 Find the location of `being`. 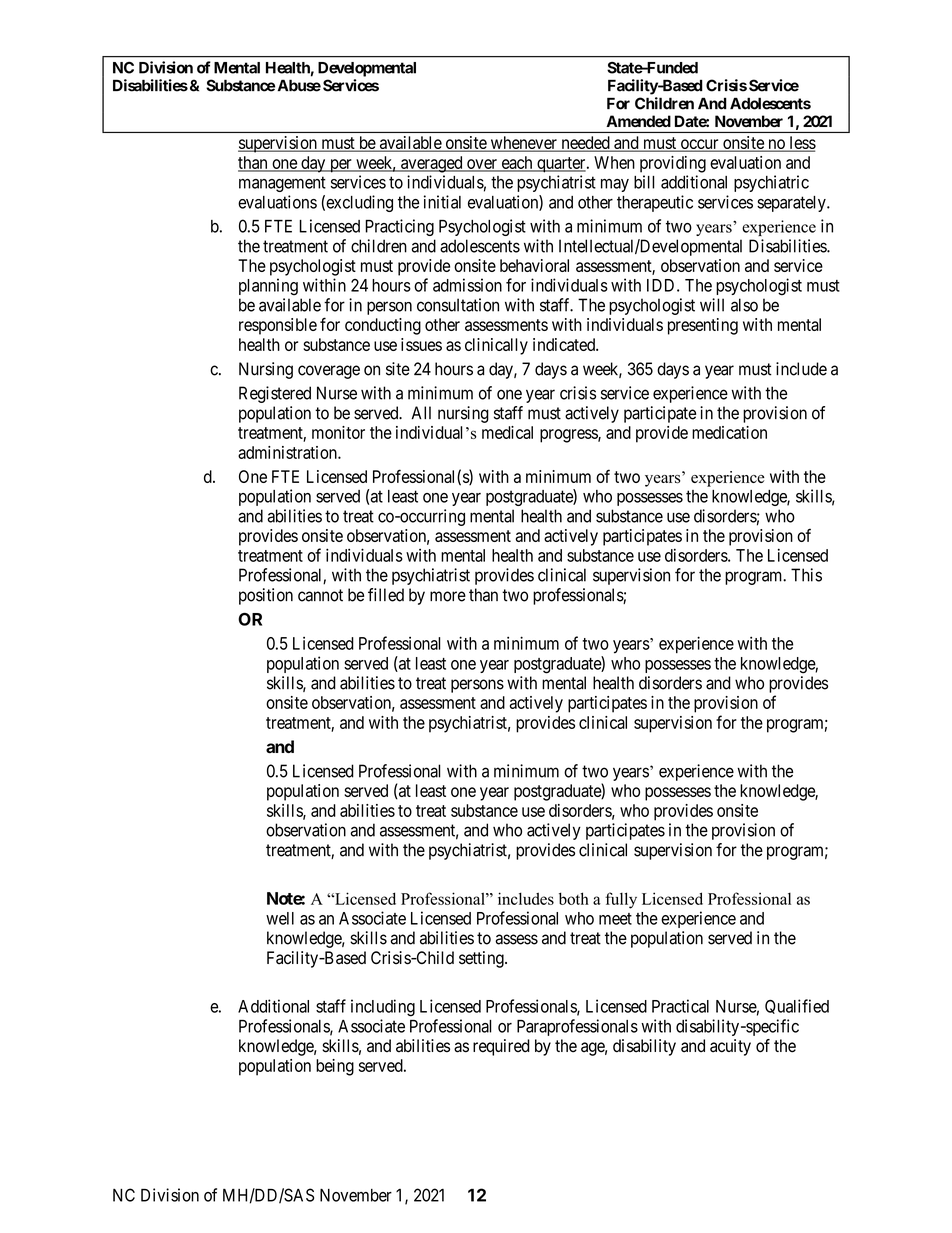

being is located at coordinates (335, 1067).
